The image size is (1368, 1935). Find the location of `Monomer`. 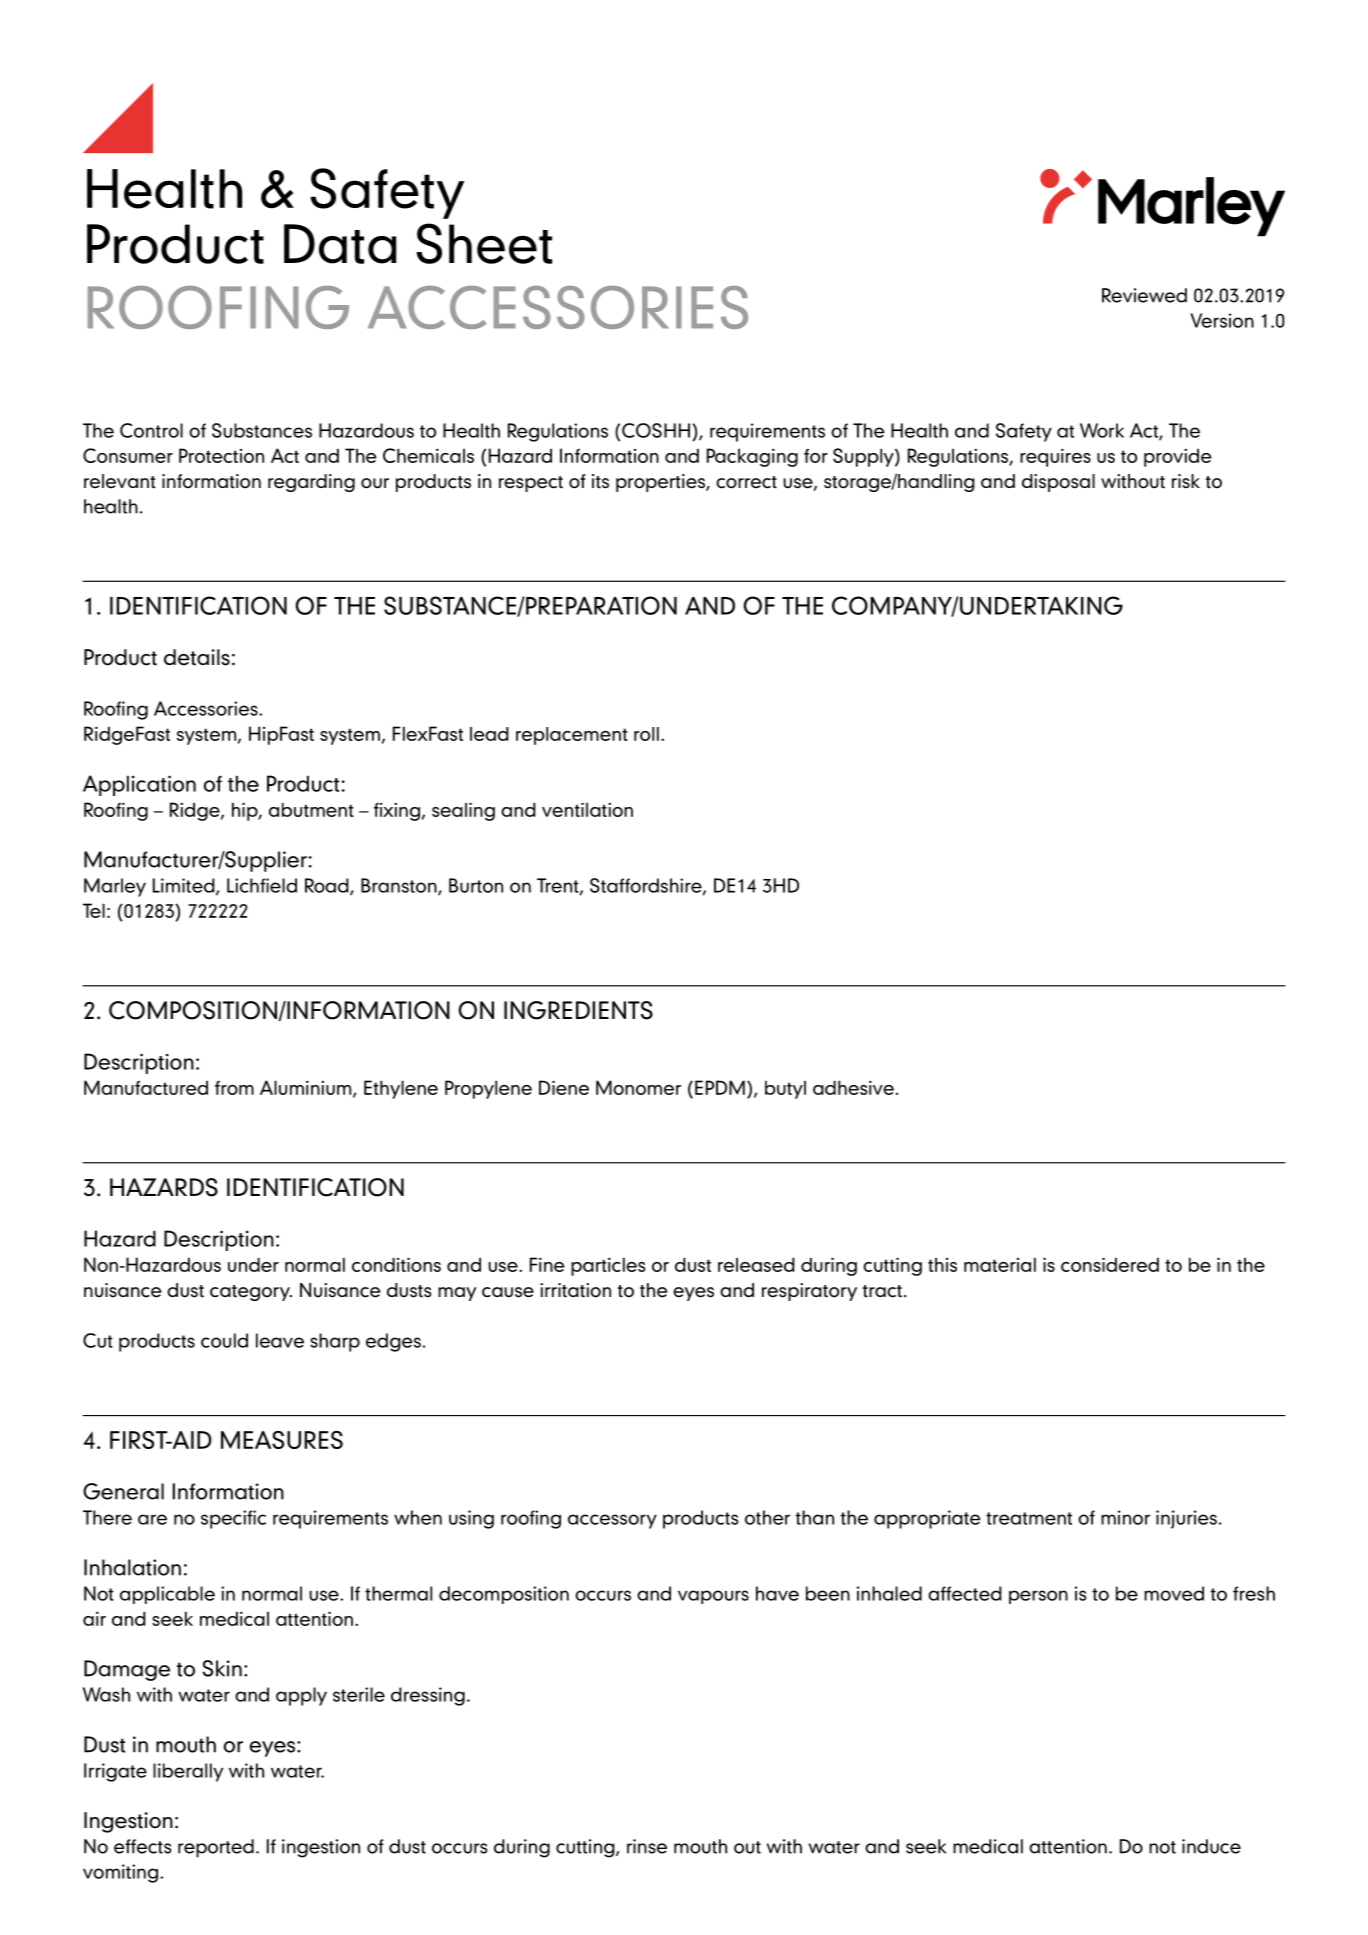

Monomer is located at coordinates (638, 1087).
